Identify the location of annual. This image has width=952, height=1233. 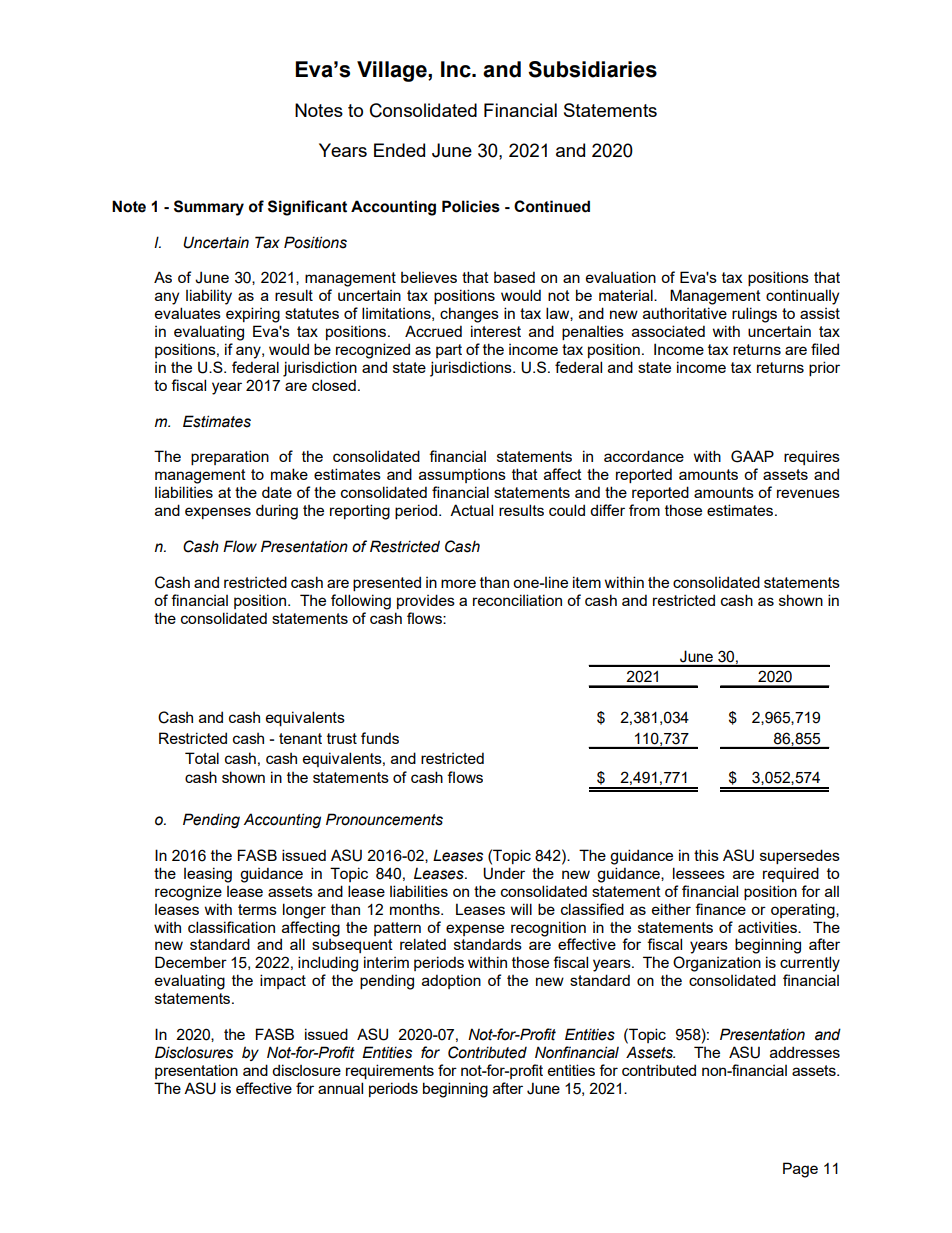
(340, 1088).
